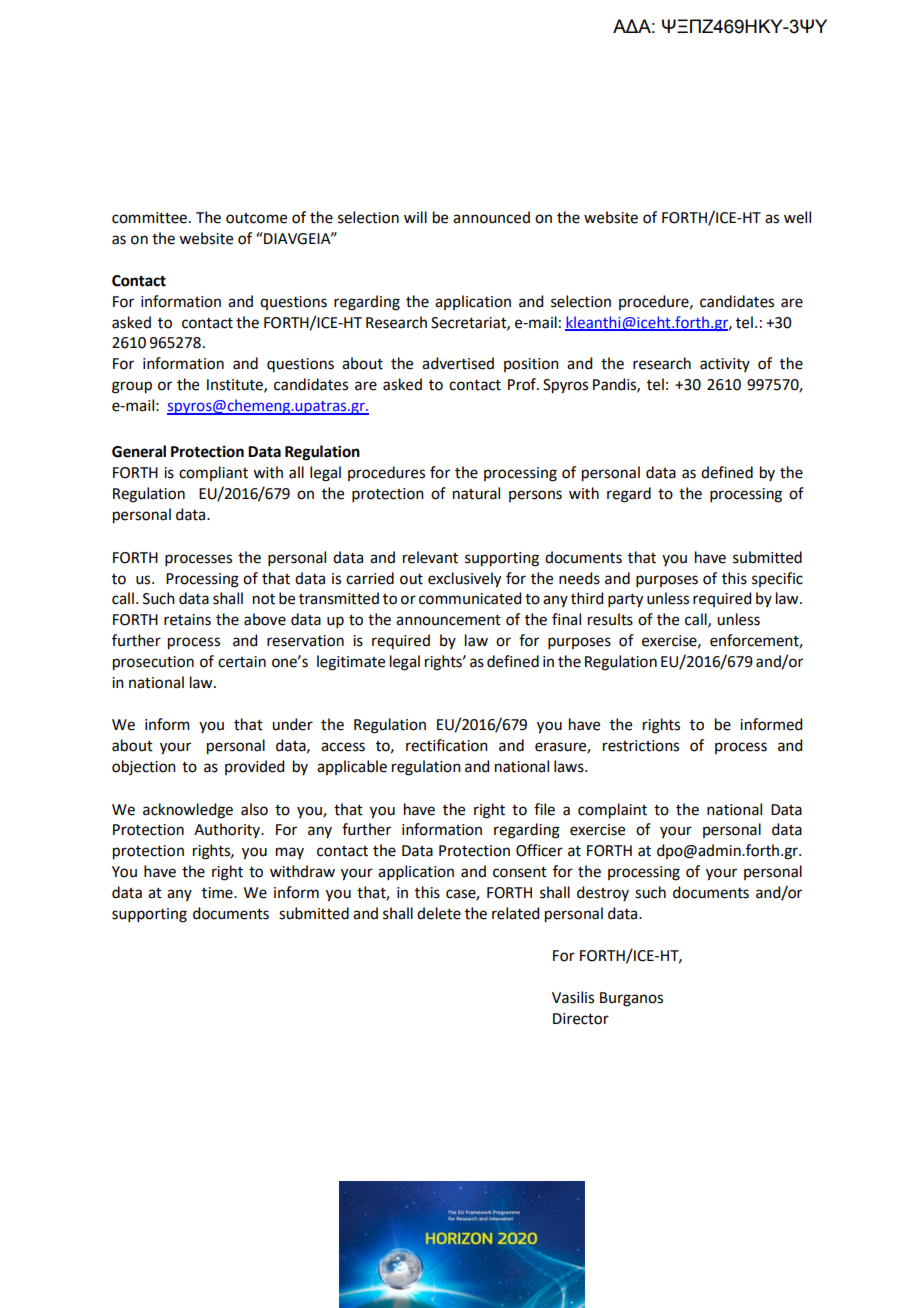  Describe the element at coordinates (573, 997) in the page. I see `Vasilis` at that location.
